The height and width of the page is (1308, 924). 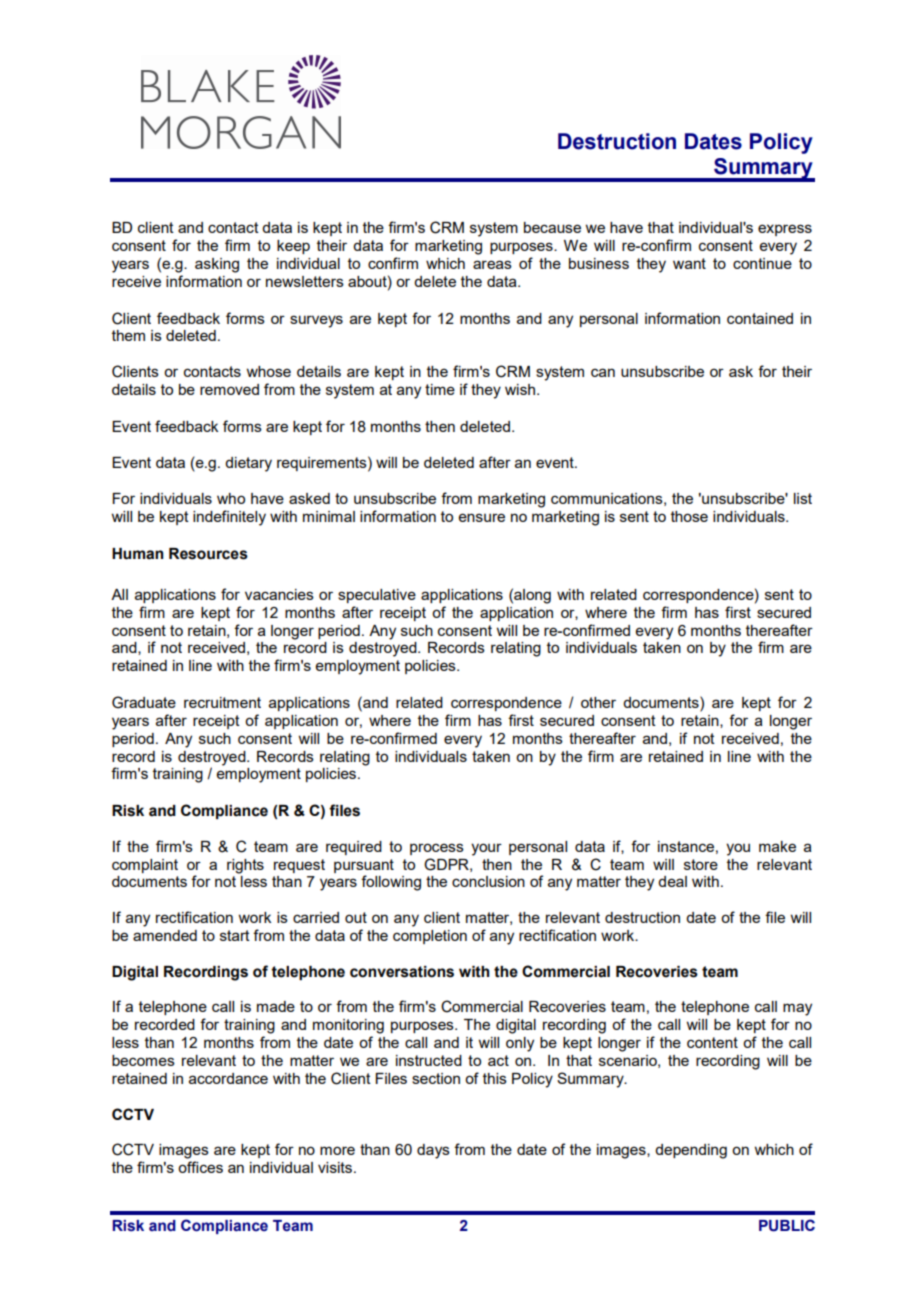 What do you see at coordinates (222, 702) in the page?
I see `recruitment` at bounding box center [222, 702].
